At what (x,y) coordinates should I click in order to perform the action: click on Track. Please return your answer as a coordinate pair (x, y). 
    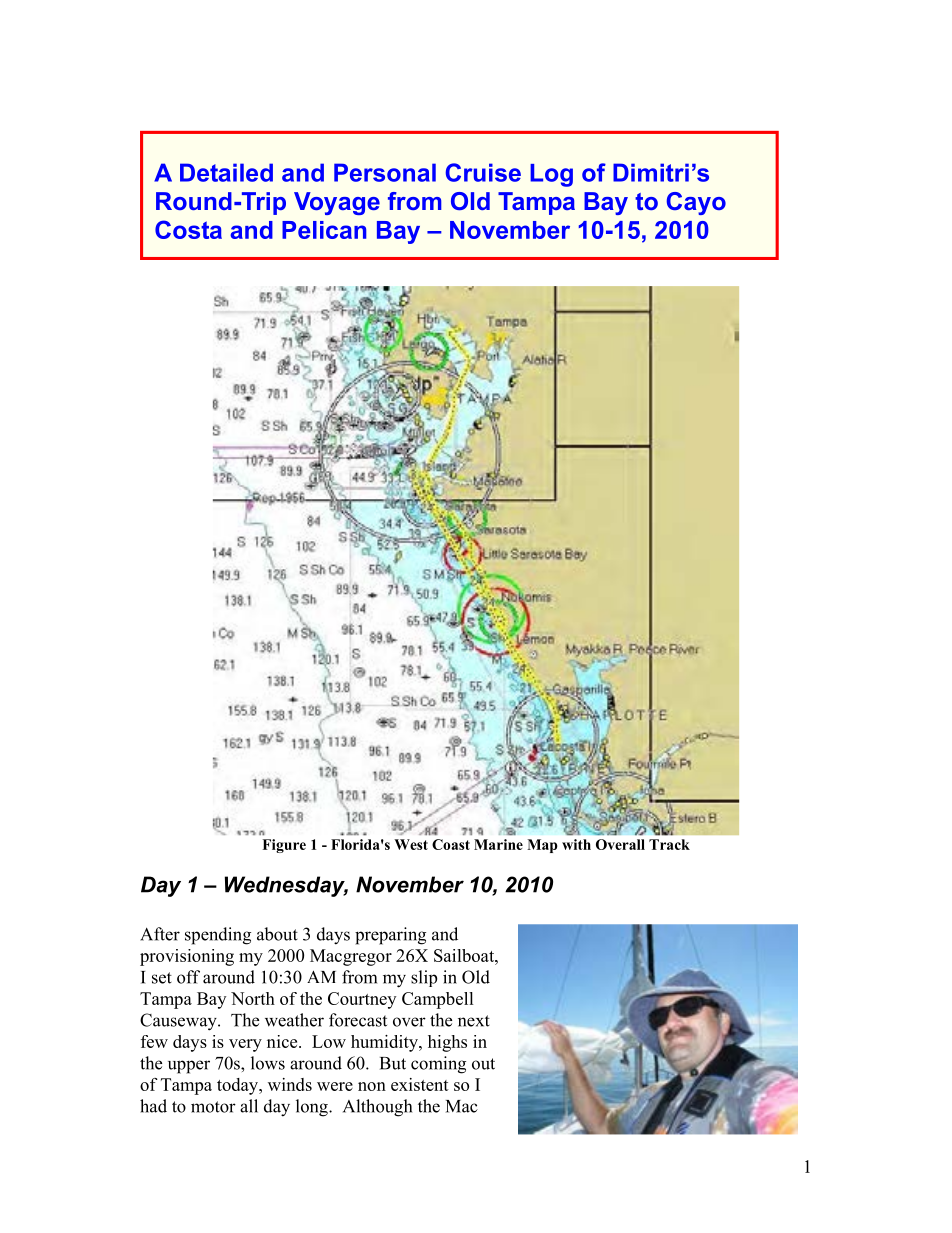
    Looking at the image, I should click on (669, 844).
